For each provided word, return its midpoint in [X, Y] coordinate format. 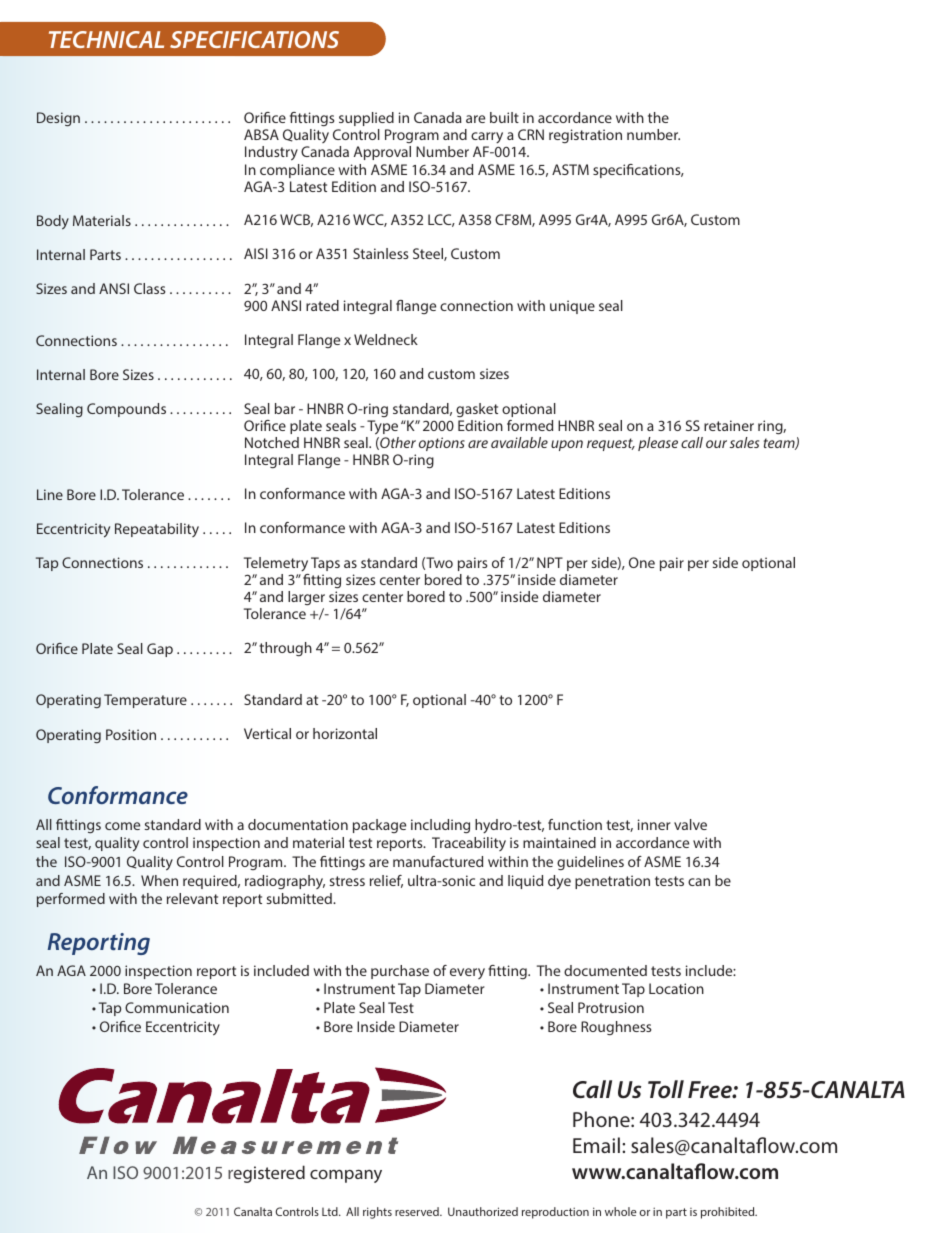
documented [605, 970]
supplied [366, 119]
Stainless [381, 253]
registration [585, 136]
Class [149, 288]
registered [266, 1174]
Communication [177, 1007]
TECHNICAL [106, 39]
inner [654, 824]
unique [572, 307]
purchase [400, 972]
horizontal [345, 733]
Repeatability [157, 530]
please [658, 444]
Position [131, 734]
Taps [325, 564]
